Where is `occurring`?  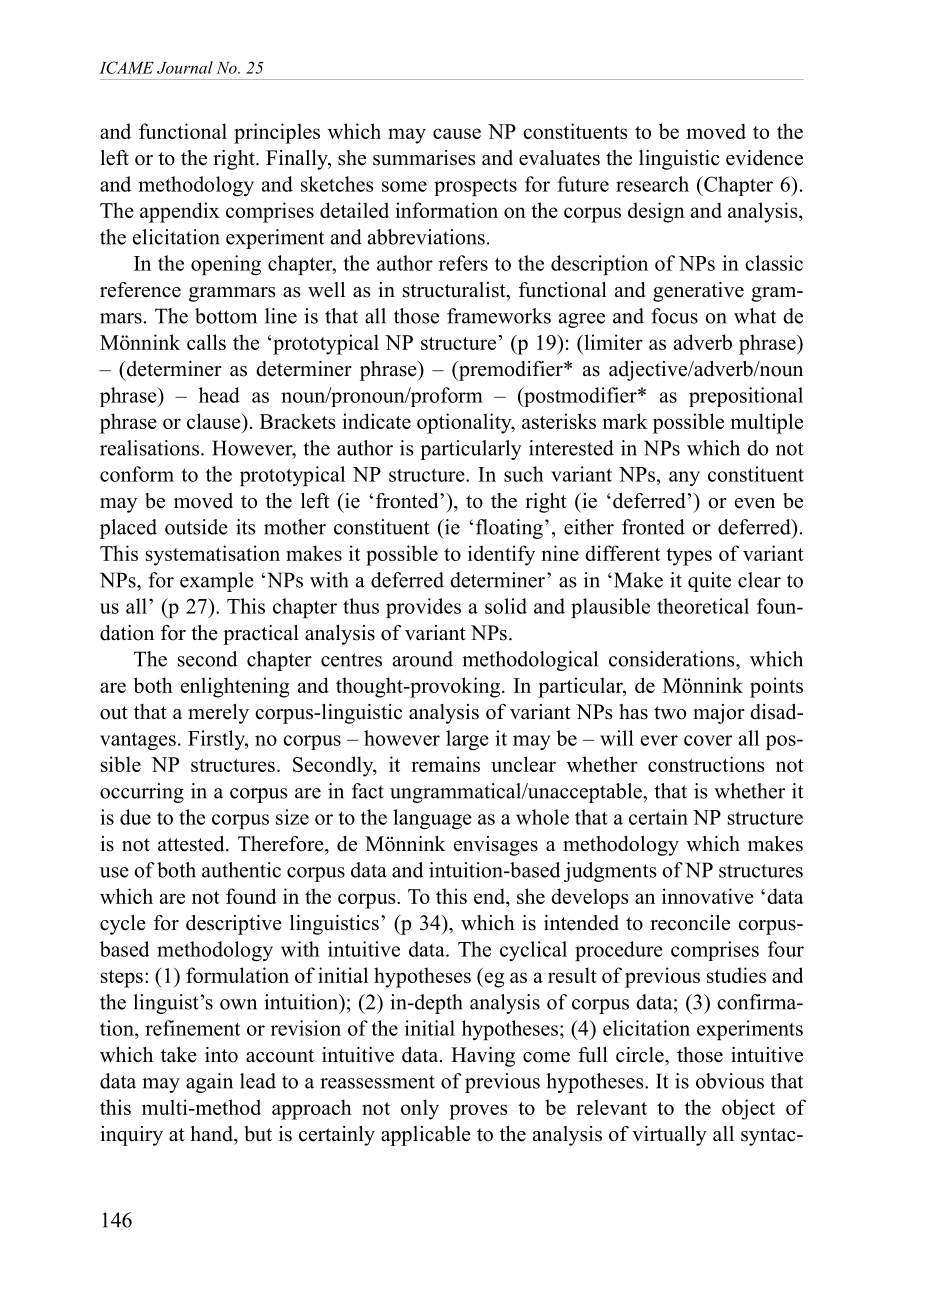
occurring is located at coordinates (142, 793).
